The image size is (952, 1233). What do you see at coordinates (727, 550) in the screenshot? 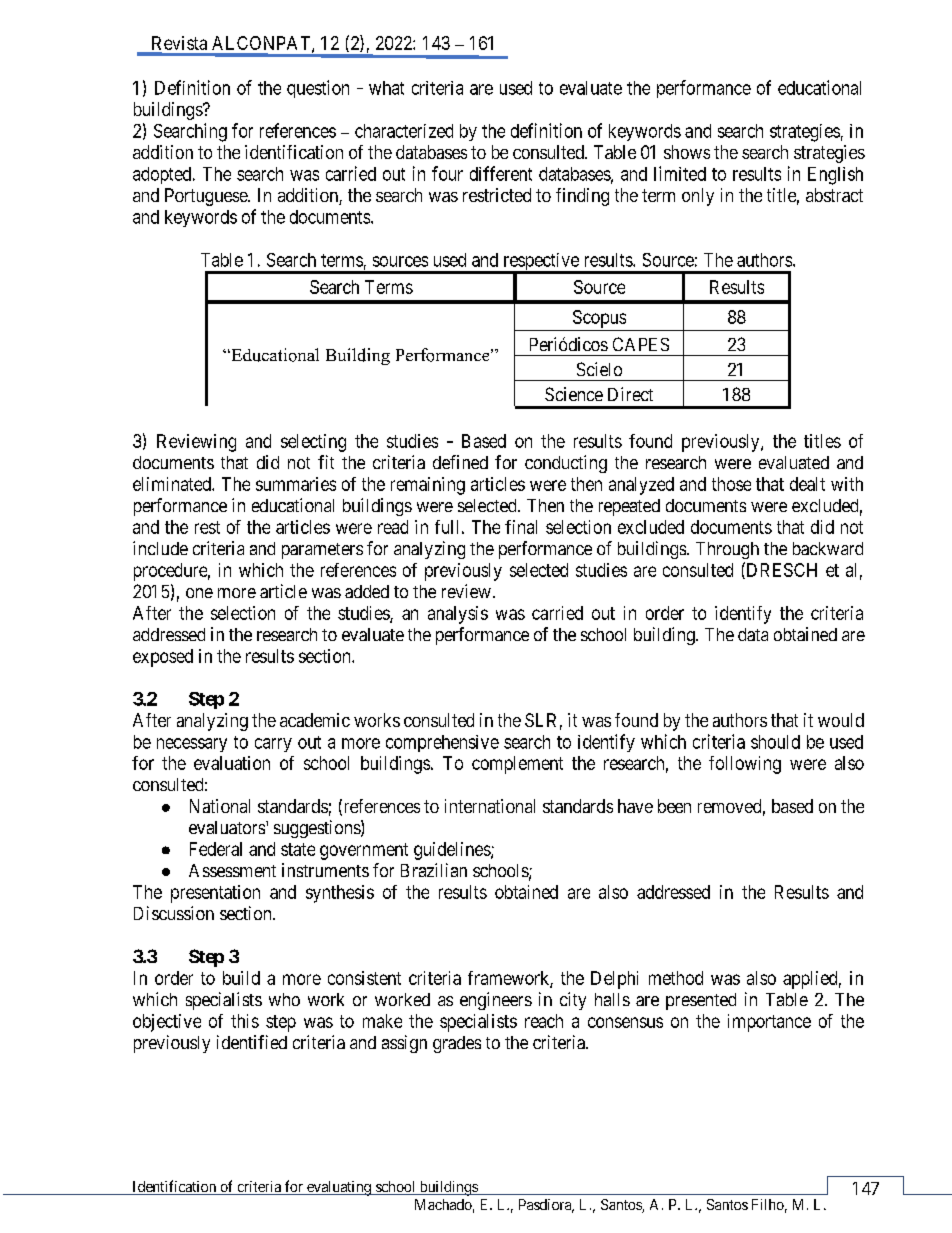
I see `Through` at bounding box center [727, 550].
